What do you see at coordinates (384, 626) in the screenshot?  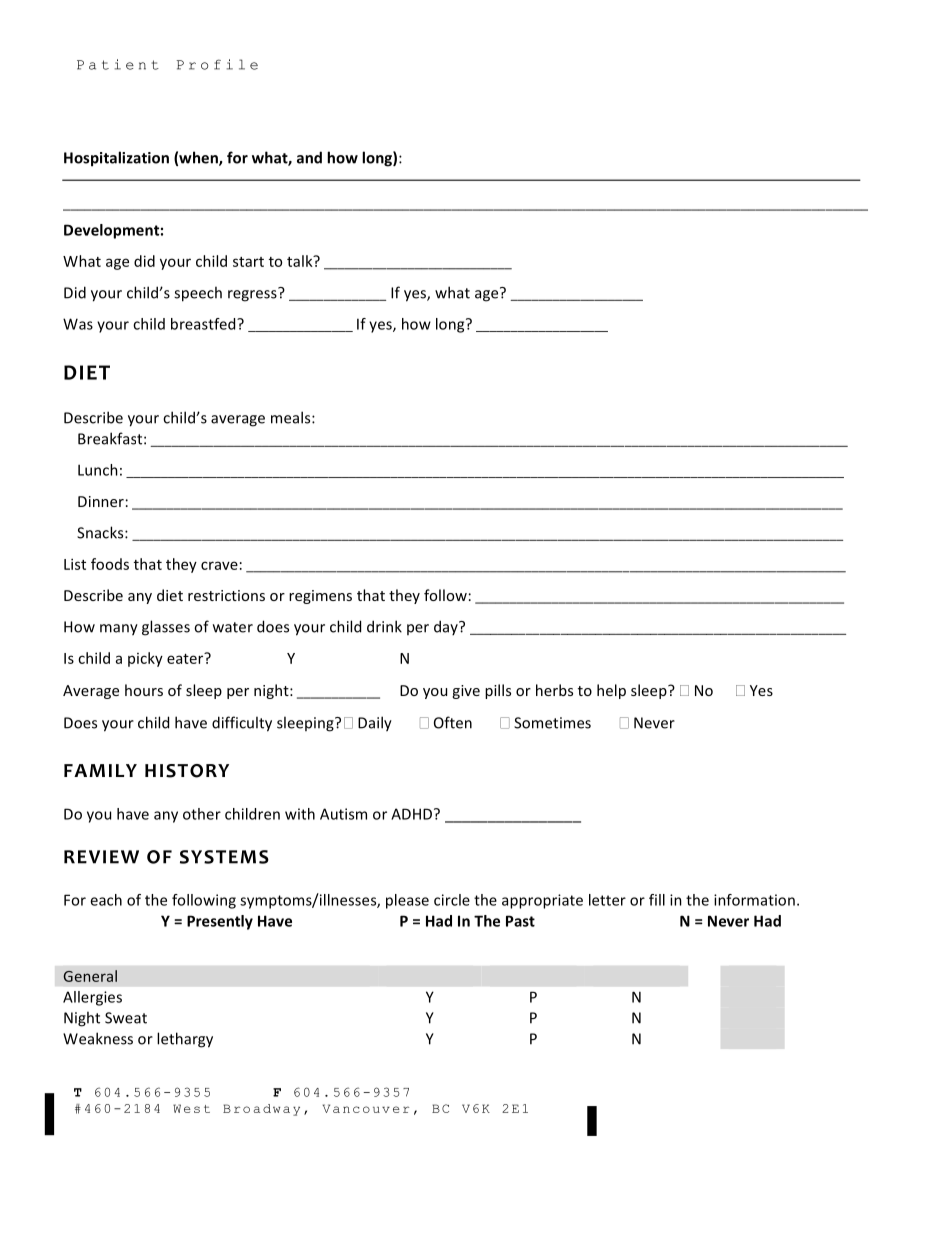 I see `drink` at bounding box center [384, 626].
